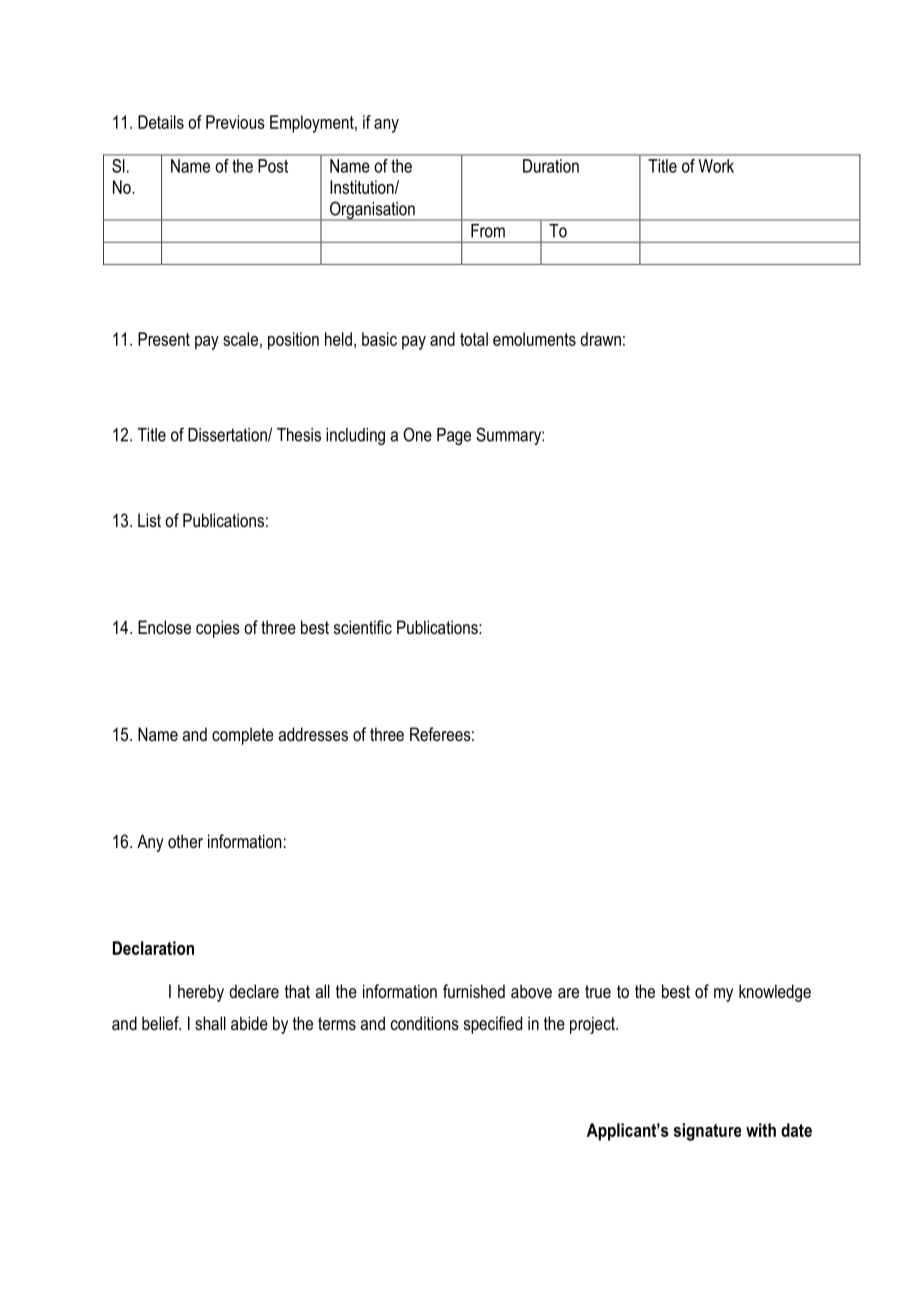 This screenshot has height=1308, width=924. I want to click on copies, so click(218, 629).
